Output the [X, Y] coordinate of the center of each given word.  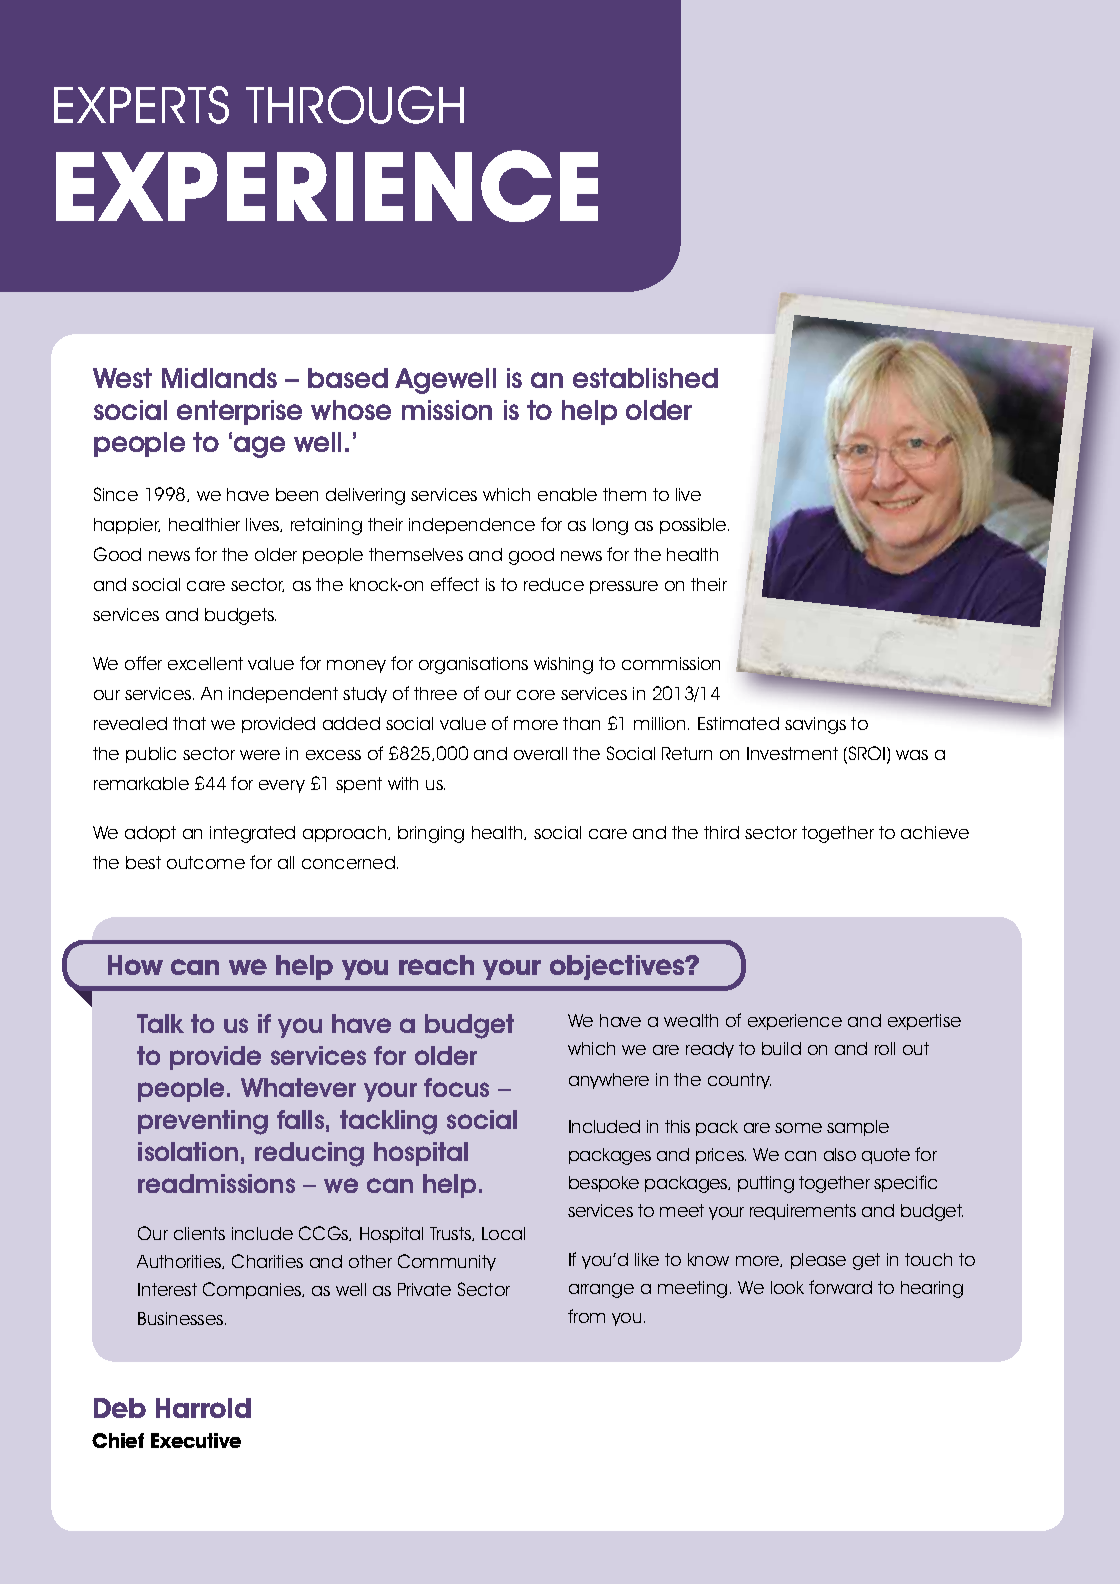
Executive [196, 1440]
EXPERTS [141, 105]
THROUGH [355, 105]
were [260, 755]
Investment [792, 753]
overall [540, 753]
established [645, 378]
